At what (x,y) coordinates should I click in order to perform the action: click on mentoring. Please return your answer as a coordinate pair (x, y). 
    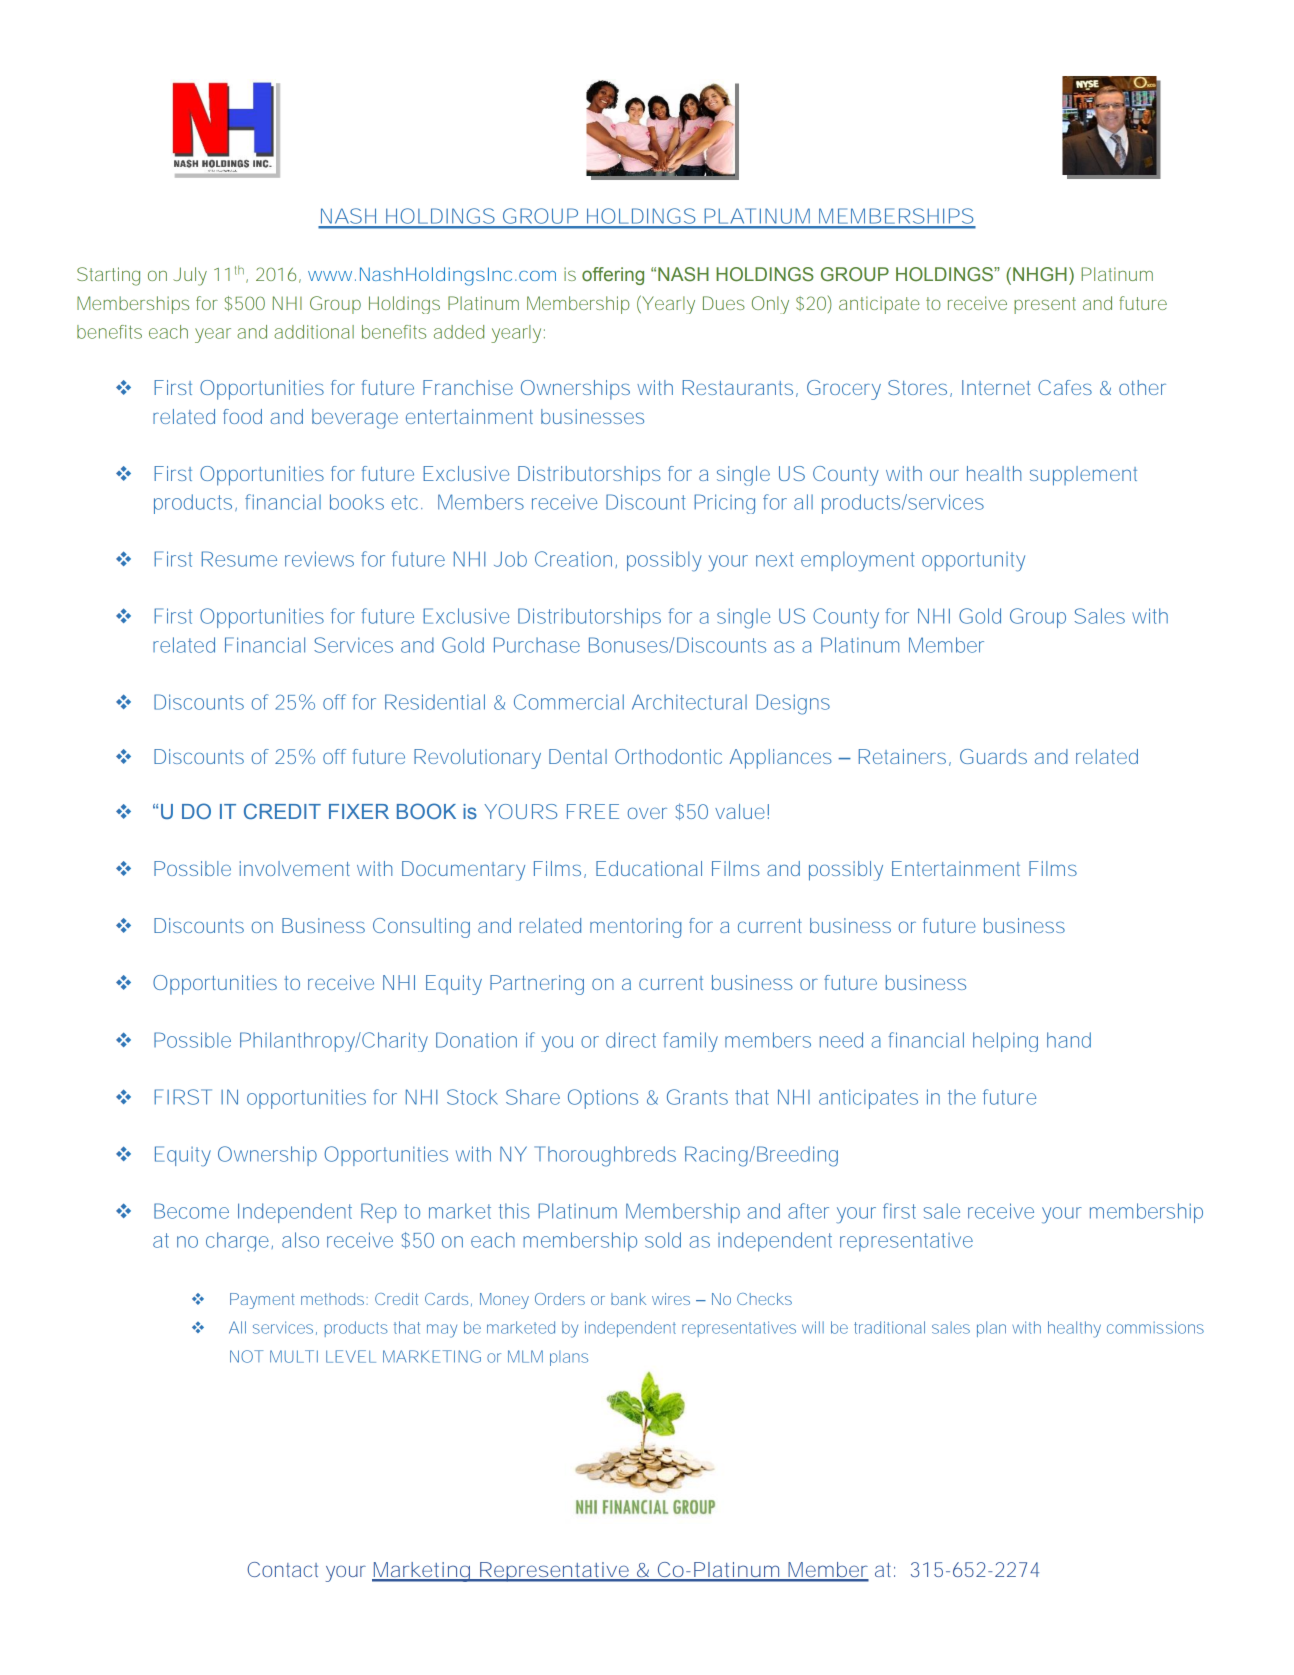
    Looking at the image, I should click on (635, 928).
